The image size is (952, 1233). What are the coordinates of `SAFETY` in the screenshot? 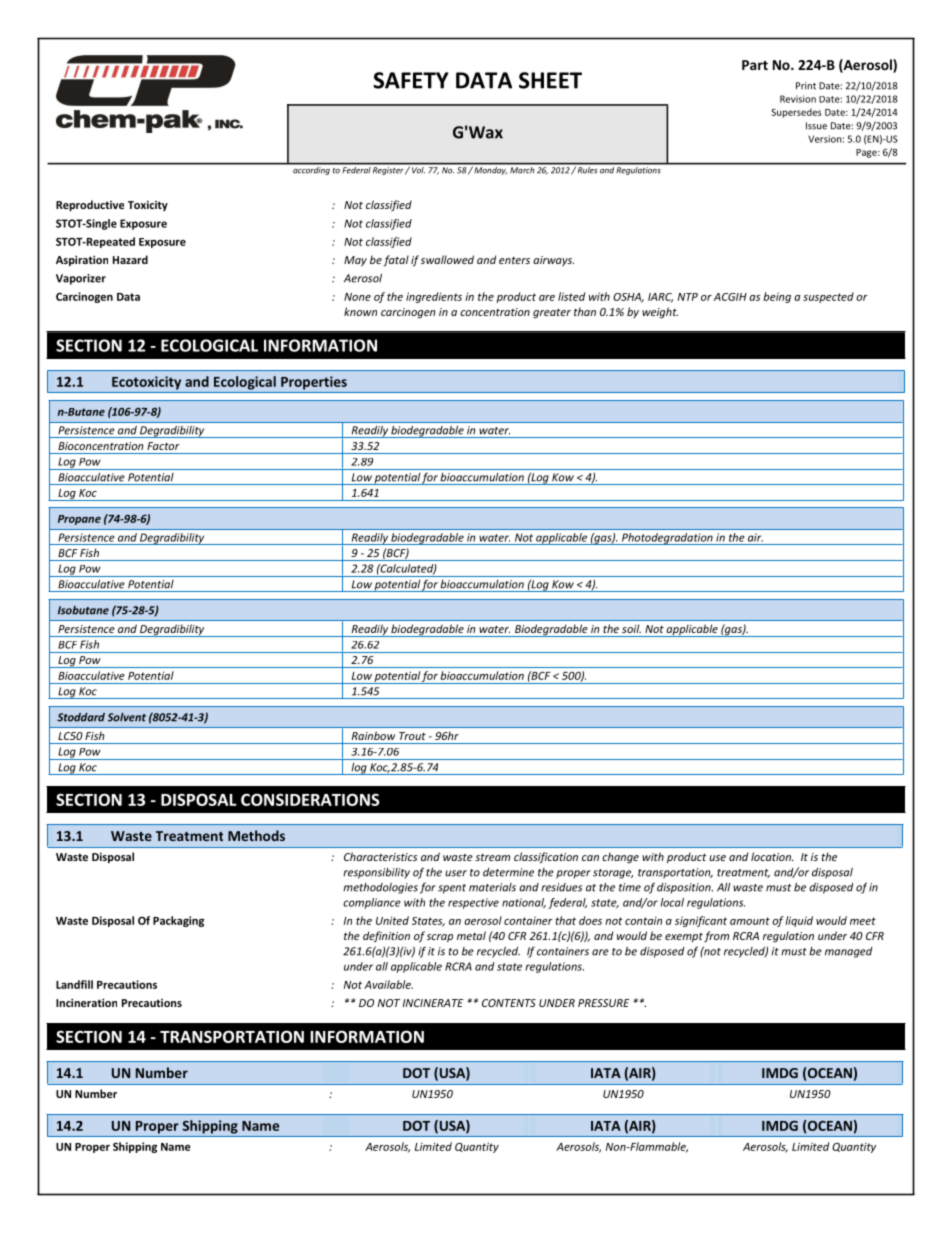 It's located at (411, 80).
